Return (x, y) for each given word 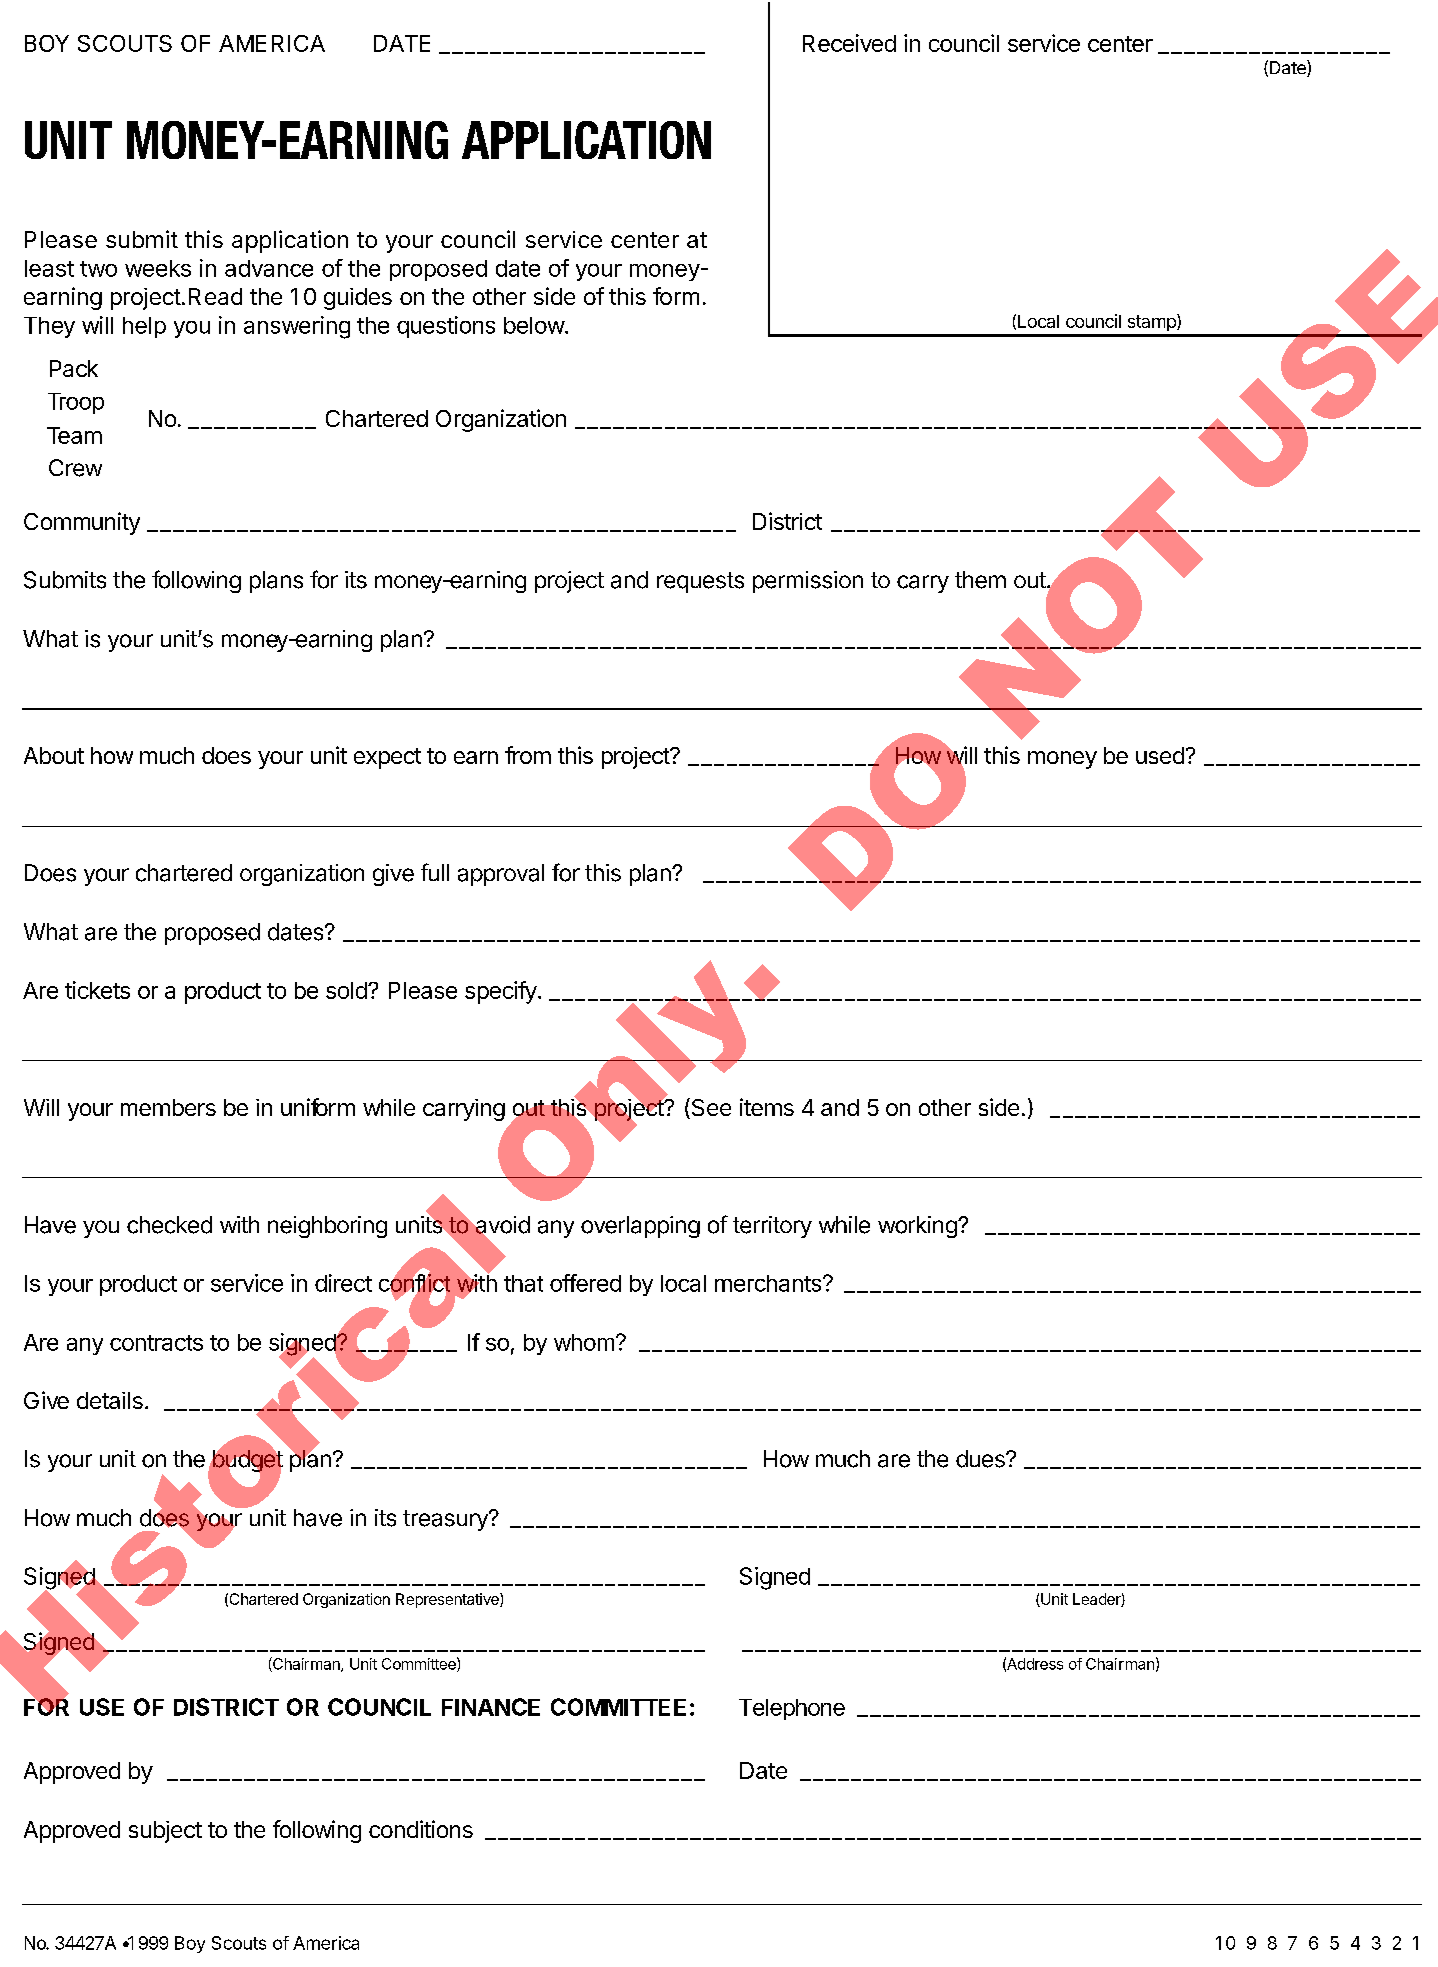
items (767, 1107)
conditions (421, 1829)
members (168, 1107)
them (980, 580)
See (710, 1108)
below (535, 325)
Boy (190, 1944)
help (144, 327)
